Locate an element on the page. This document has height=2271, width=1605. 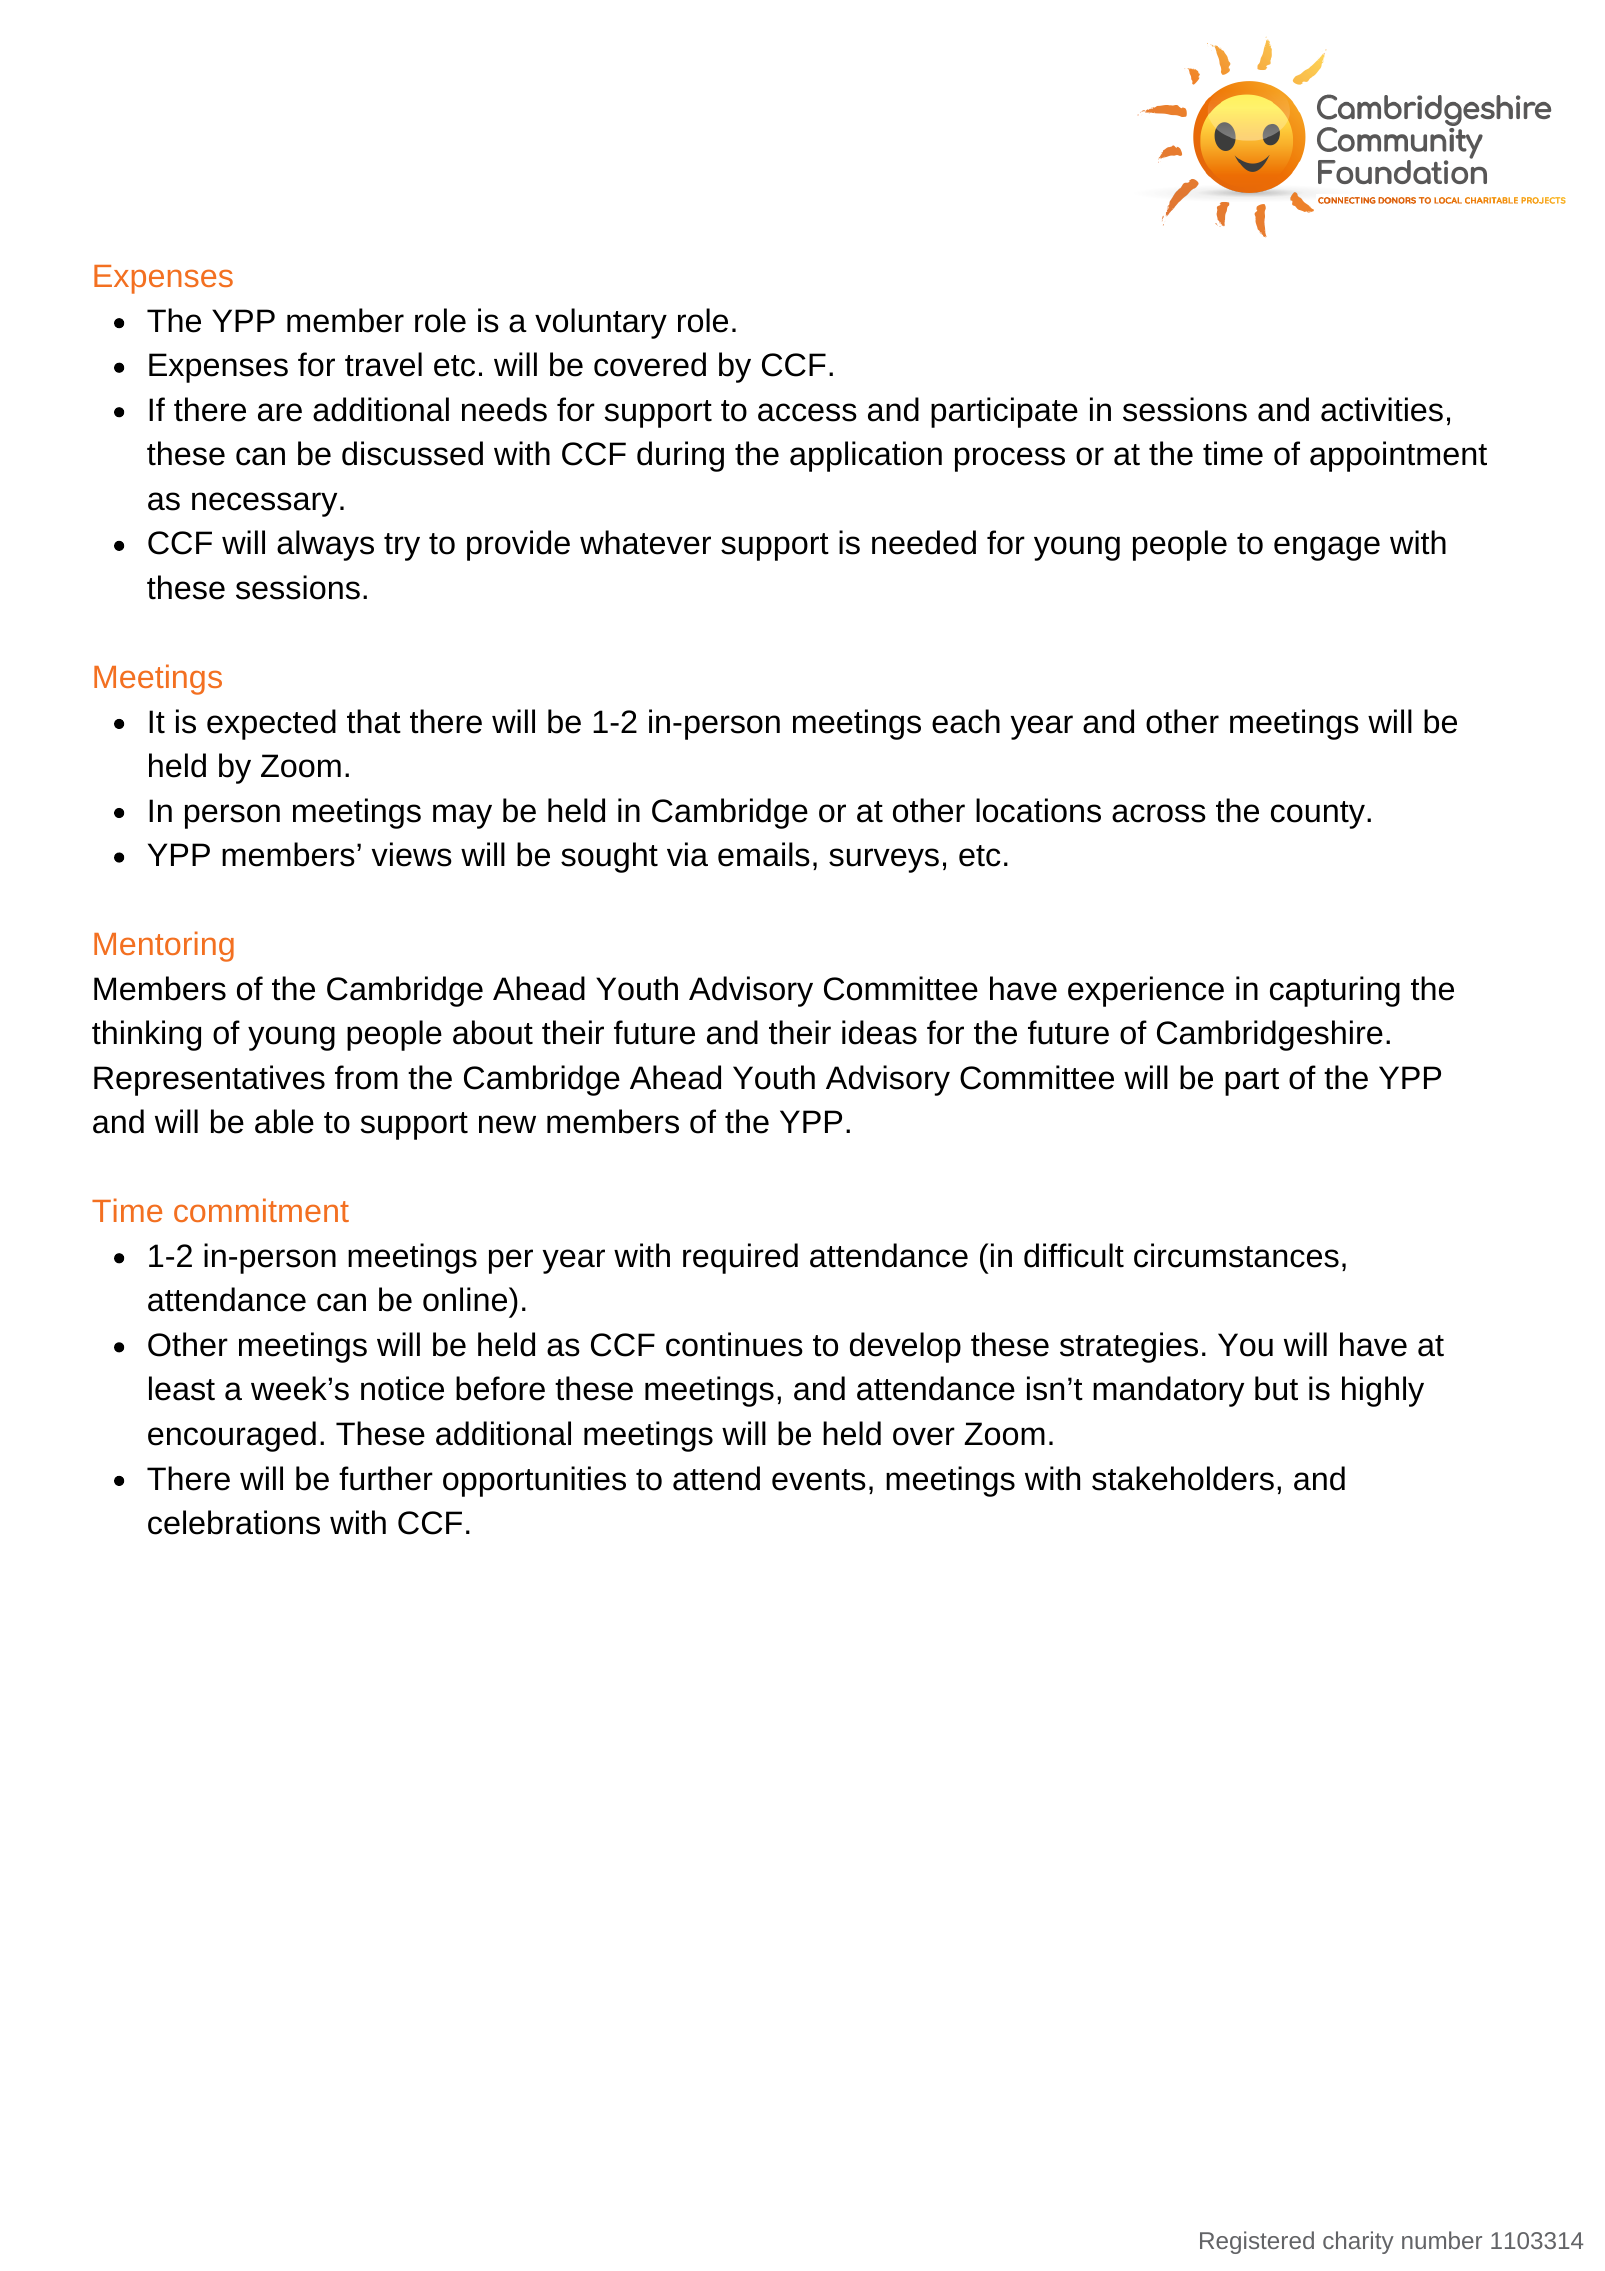
activities is located at coordinates (1382, 409).
